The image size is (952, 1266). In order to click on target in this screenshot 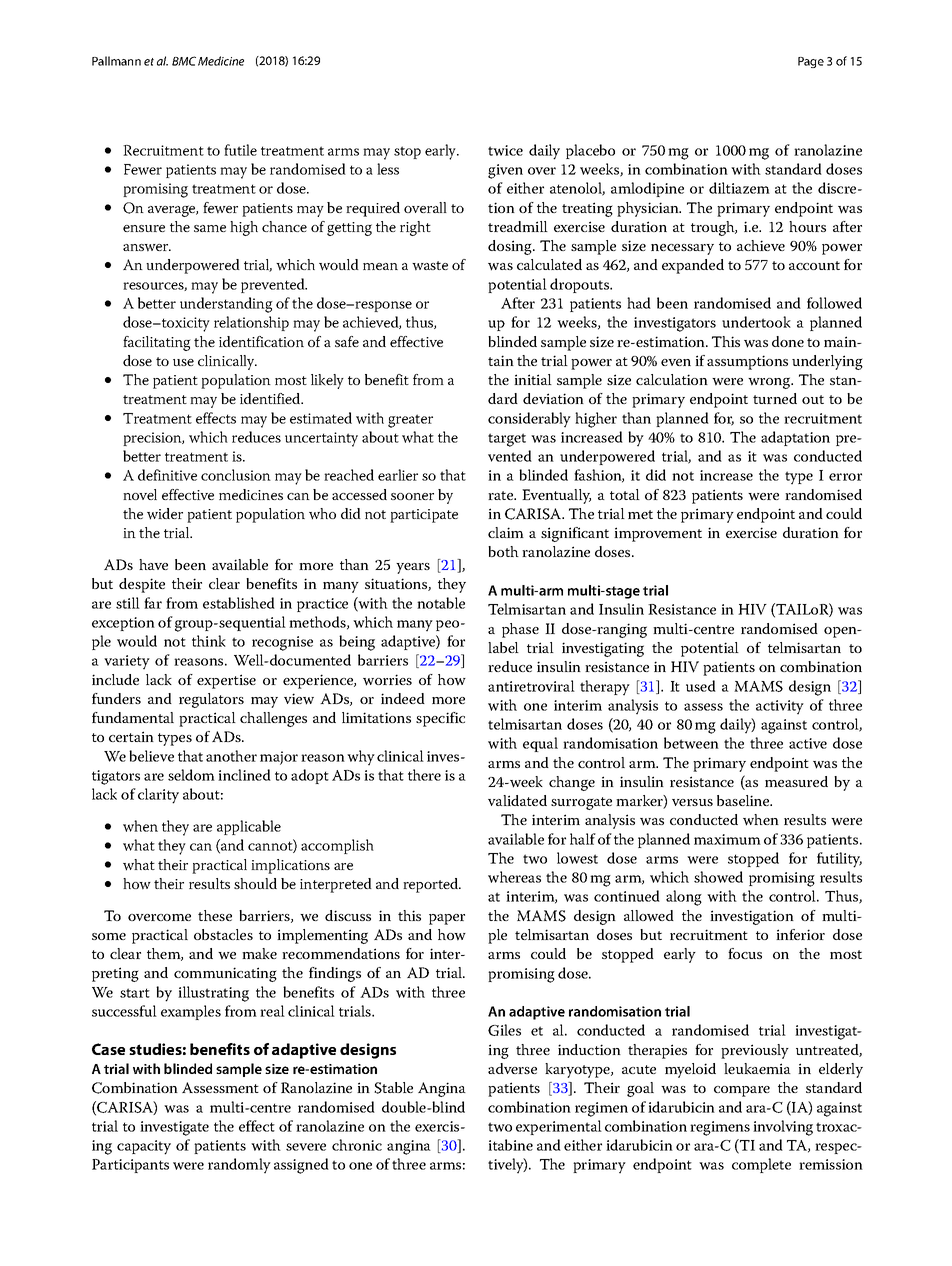, I will do `click(507, 440)`.
